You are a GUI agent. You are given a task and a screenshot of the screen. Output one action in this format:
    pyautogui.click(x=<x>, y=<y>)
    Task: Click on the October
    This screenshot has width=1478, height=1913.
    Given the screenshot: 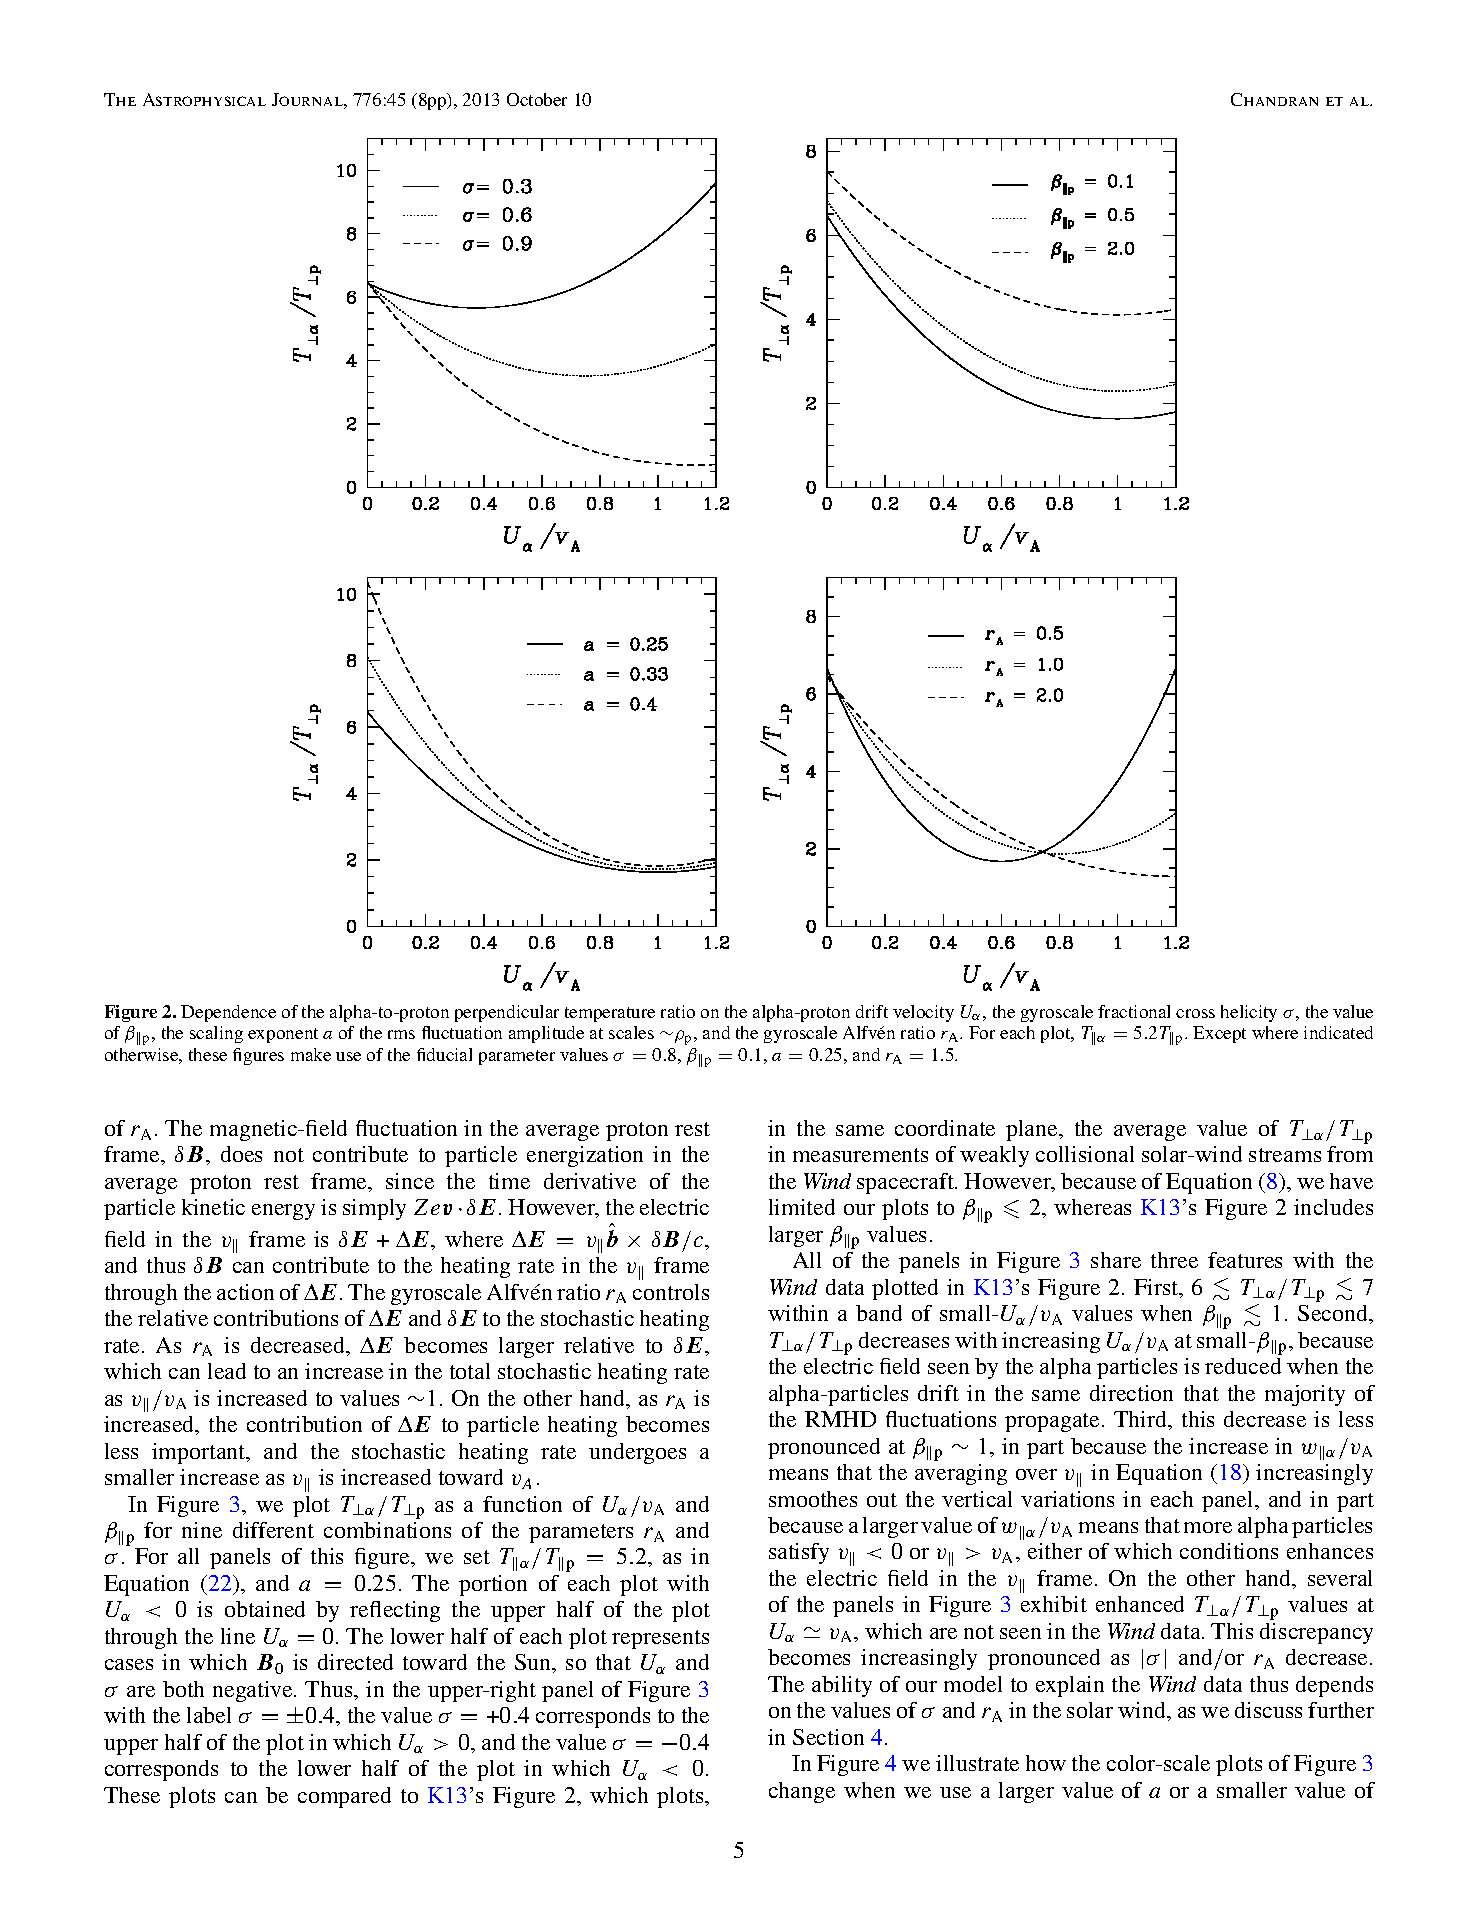 What is the action you would take?
    pyautogui.click(x=537, y=99)
